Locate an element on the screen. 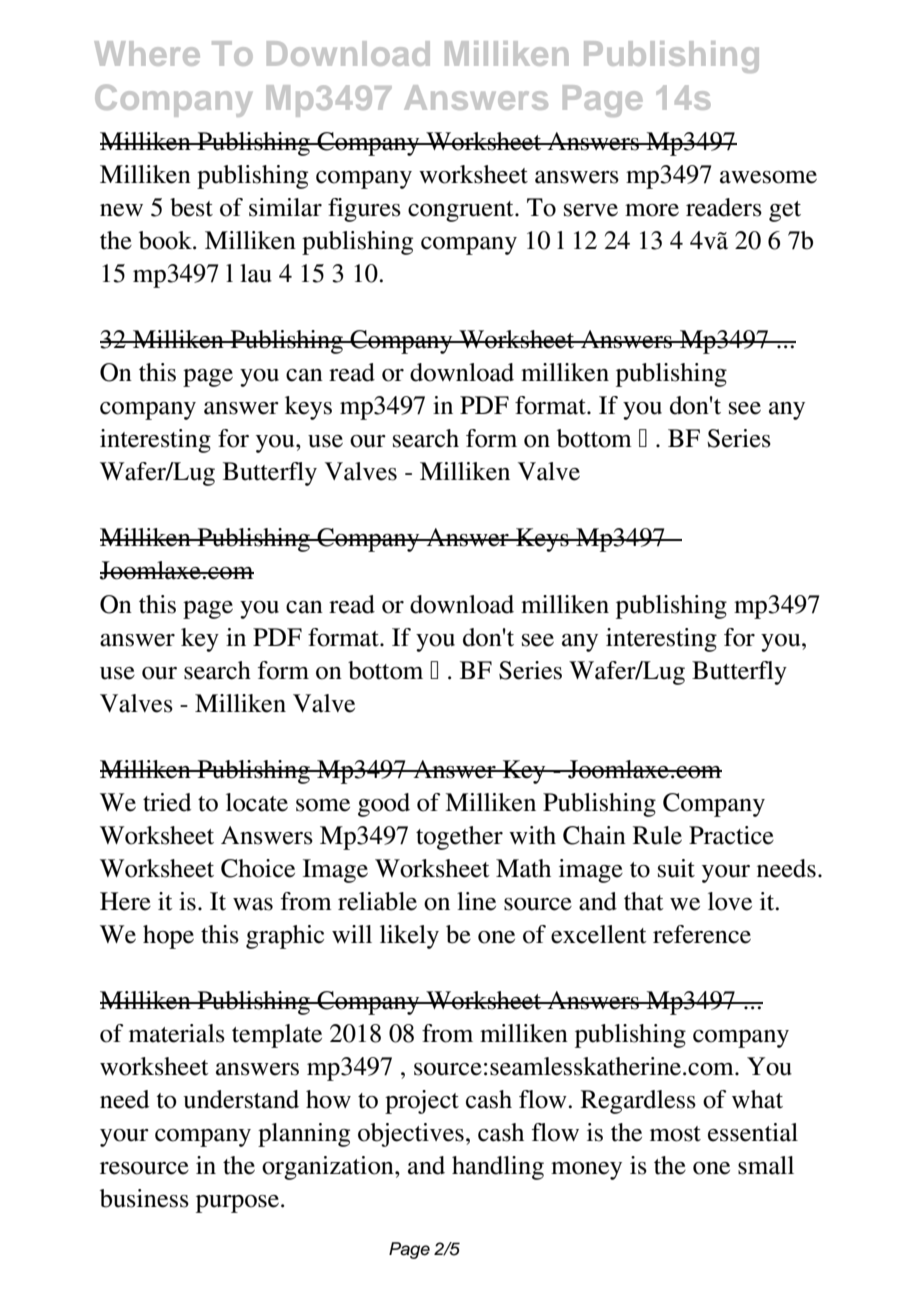 The width and height of the screenshot is (924, 1311). purpose is located at coordinates (239, 1204).
